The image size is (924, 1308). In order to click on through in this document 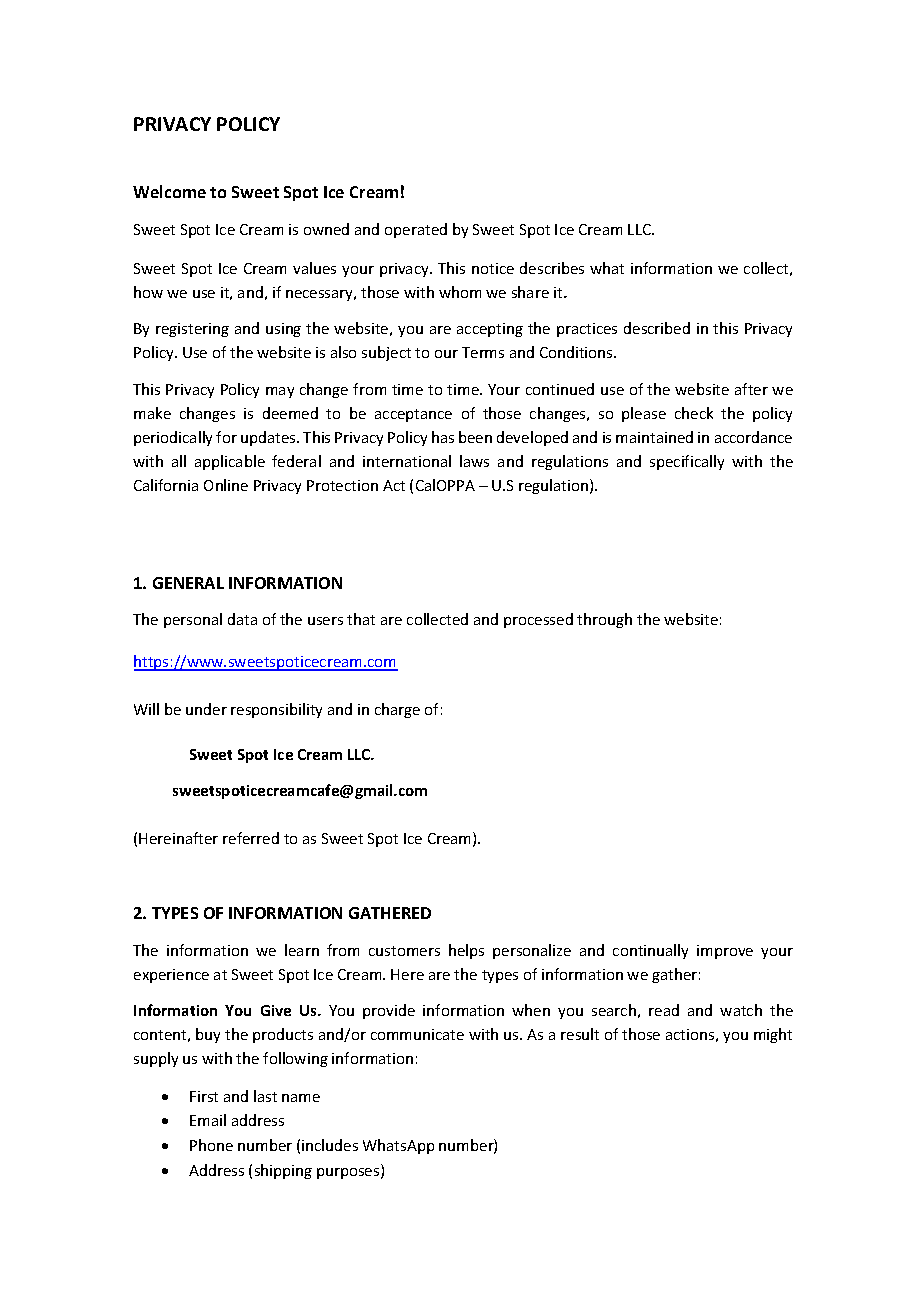, I will do `click(604, 620)`.
